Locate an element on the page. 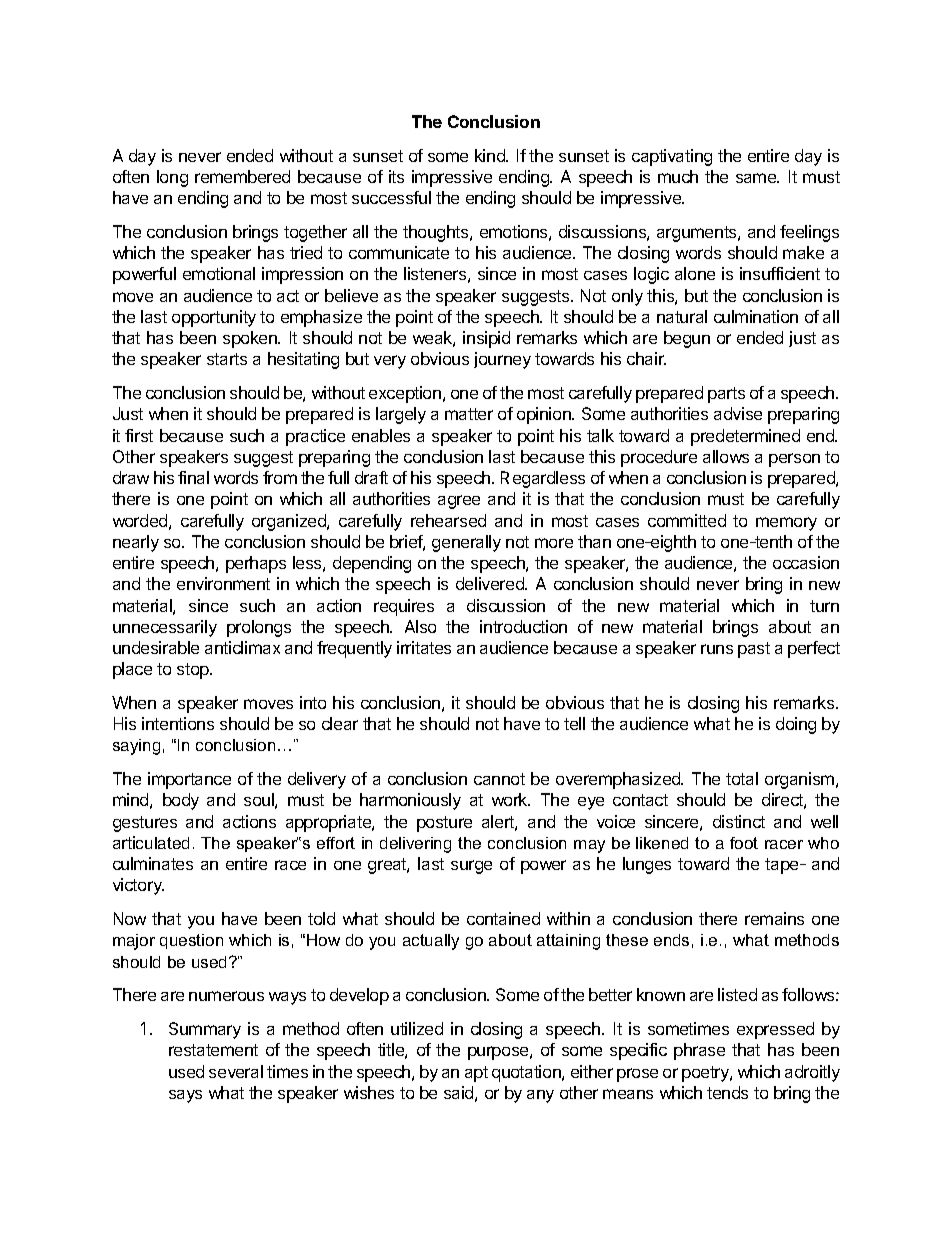  several is located at coordinates (236, 1071).
